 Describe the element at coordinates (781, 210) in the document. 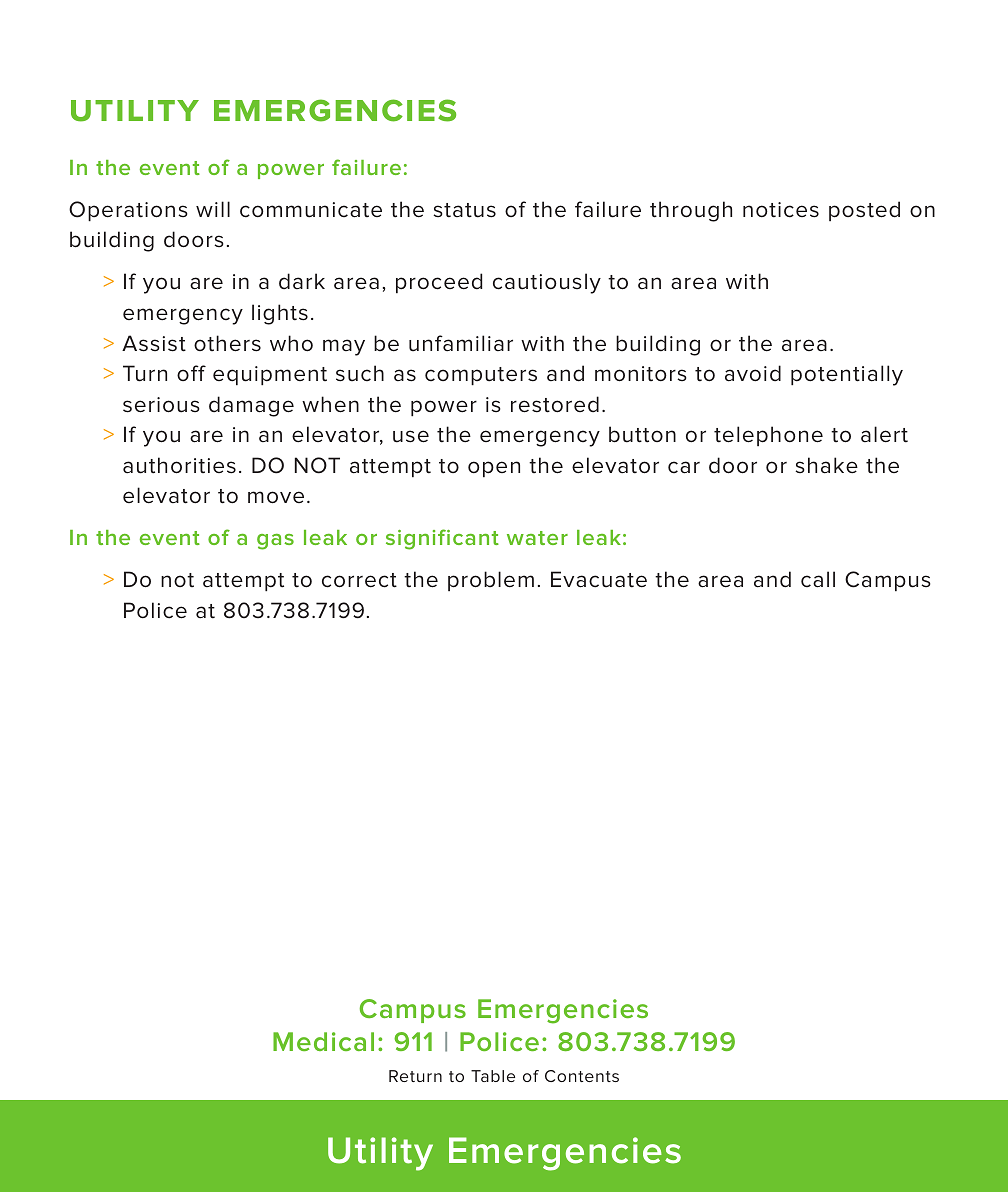

I see `notices` at that location.
